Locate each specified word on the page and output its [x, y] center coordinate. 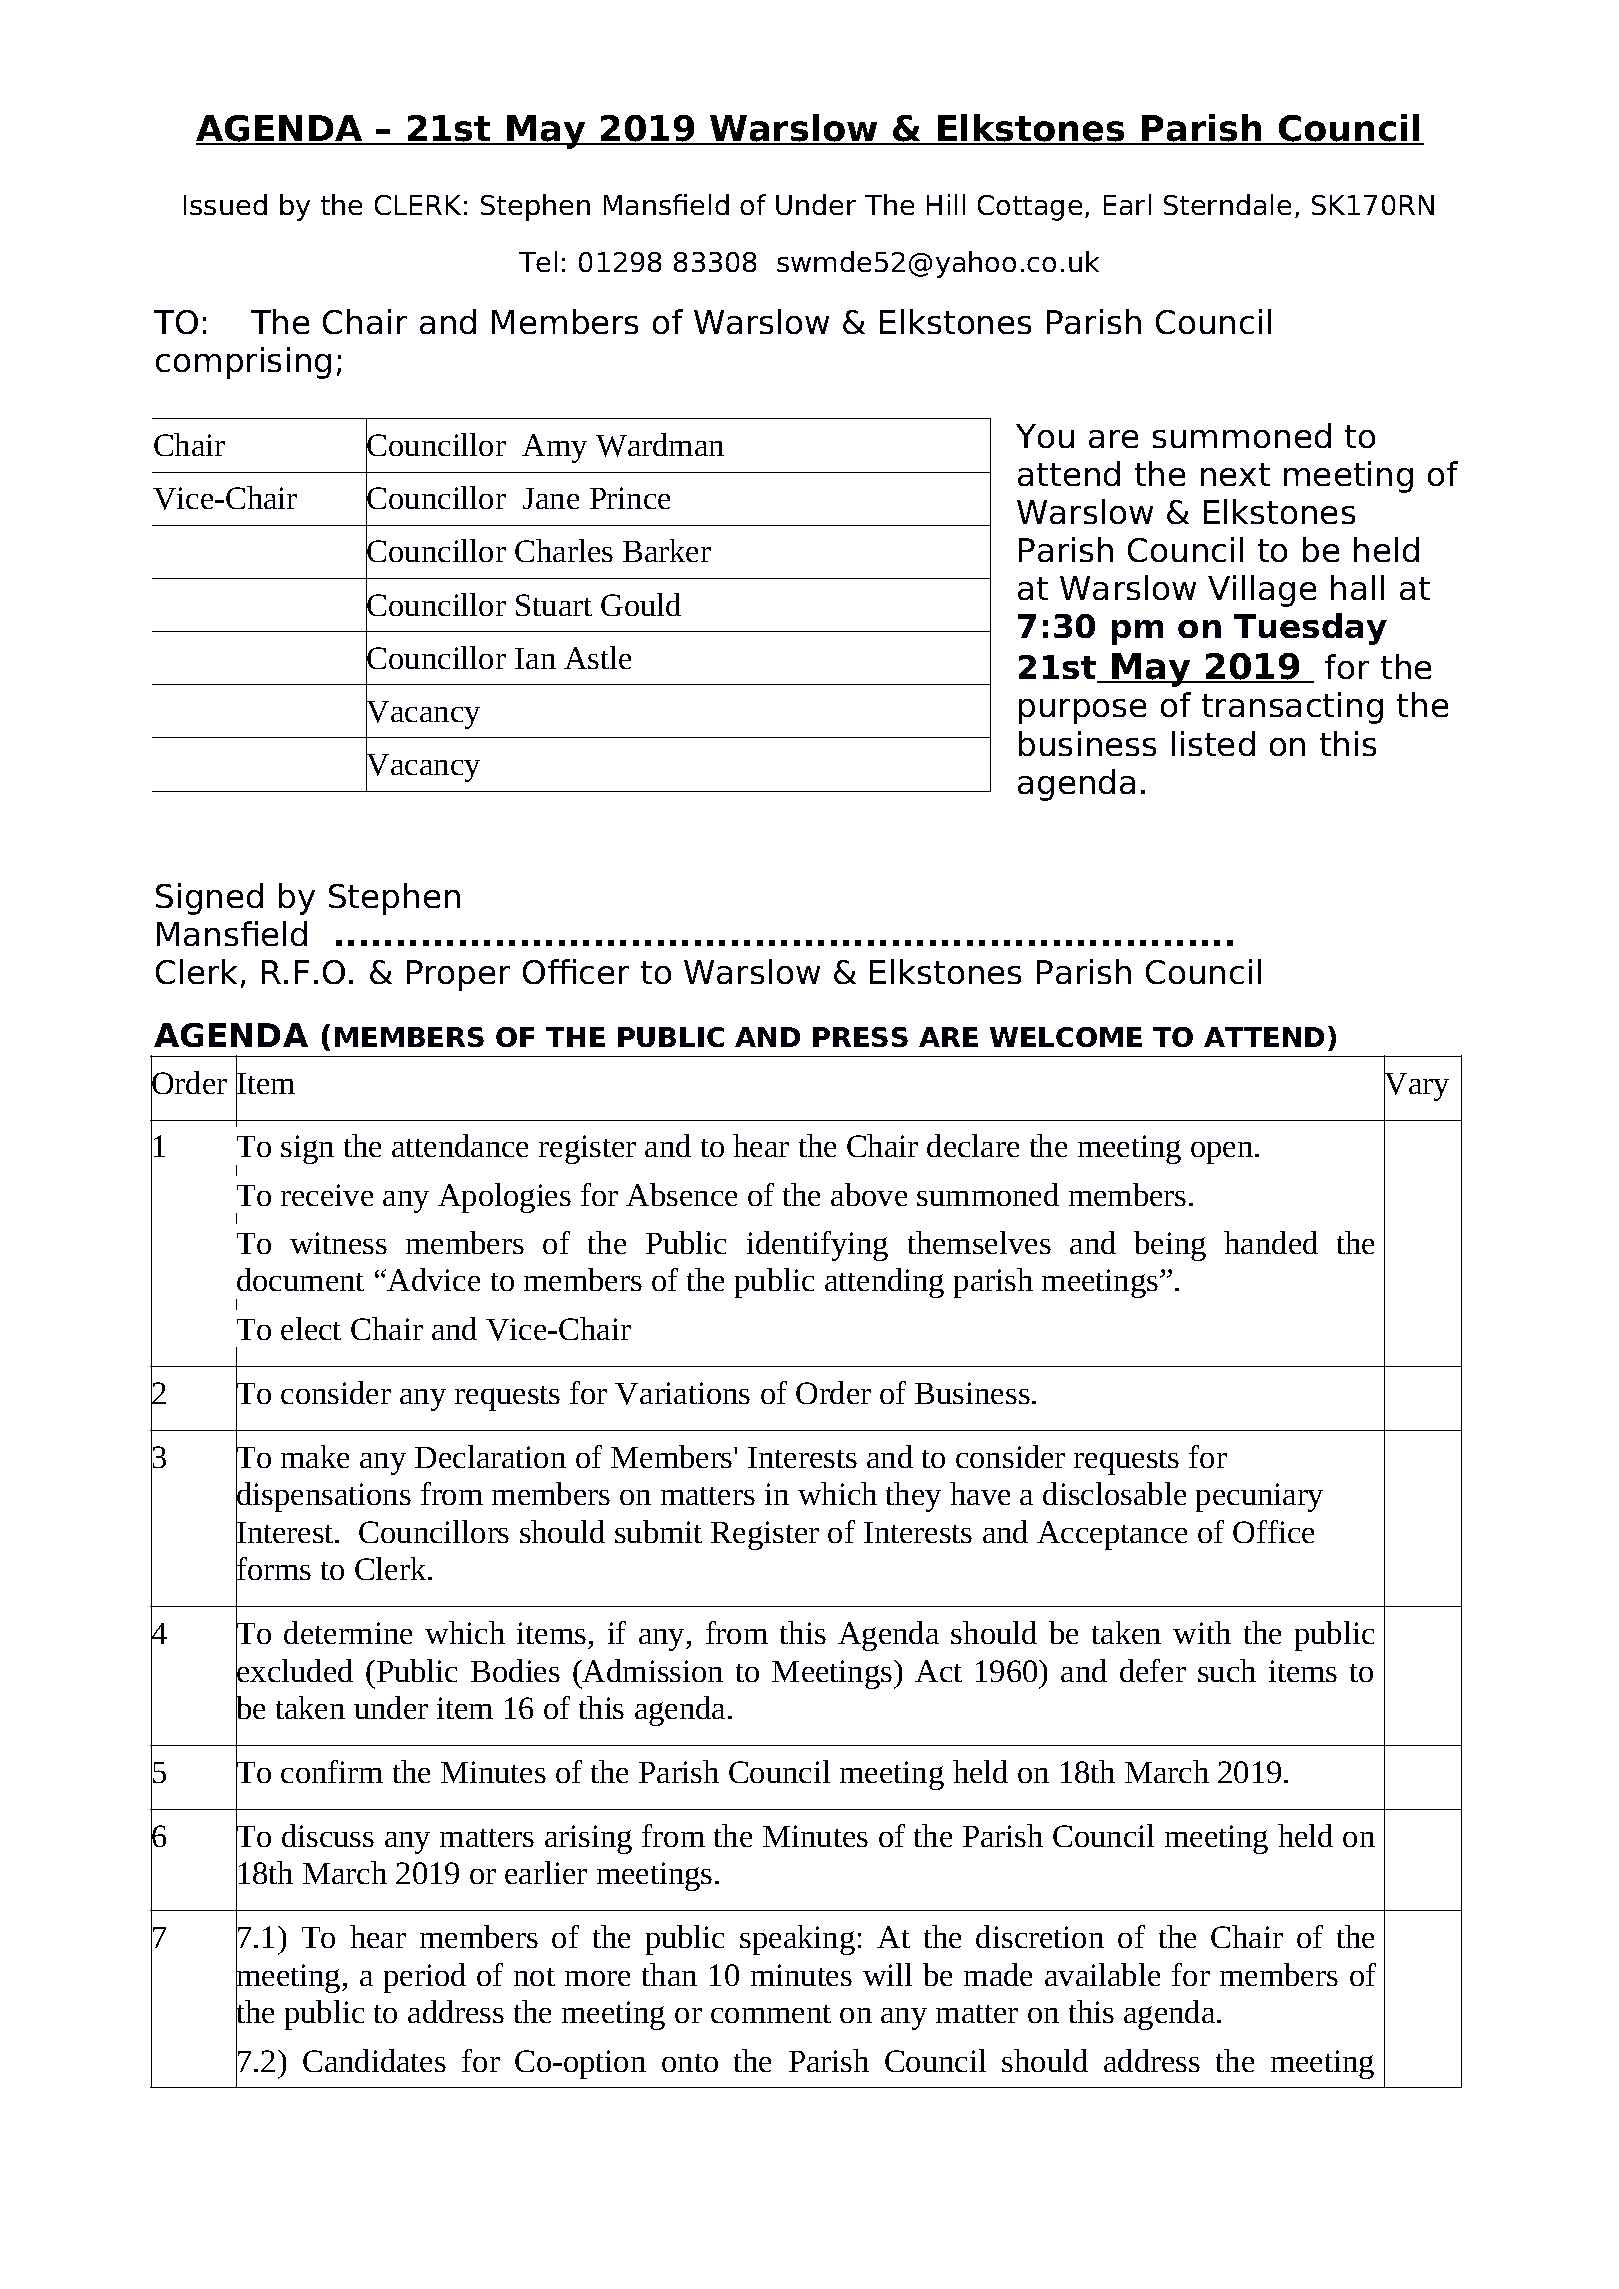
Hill [946, 204]
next [1235, 474]
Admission [652, 1670]
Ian [535, 658]
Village [1262, 591]
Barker [667, 550]
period [425, 1978]
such [1227, 1670]
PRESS [860, 1037]
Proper [458, 975]
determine [348, 1632]
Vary [1416, 1086]
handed [1271, 1242]
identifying [817, 1246]
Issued [225, 204]
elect [311, 1328]
